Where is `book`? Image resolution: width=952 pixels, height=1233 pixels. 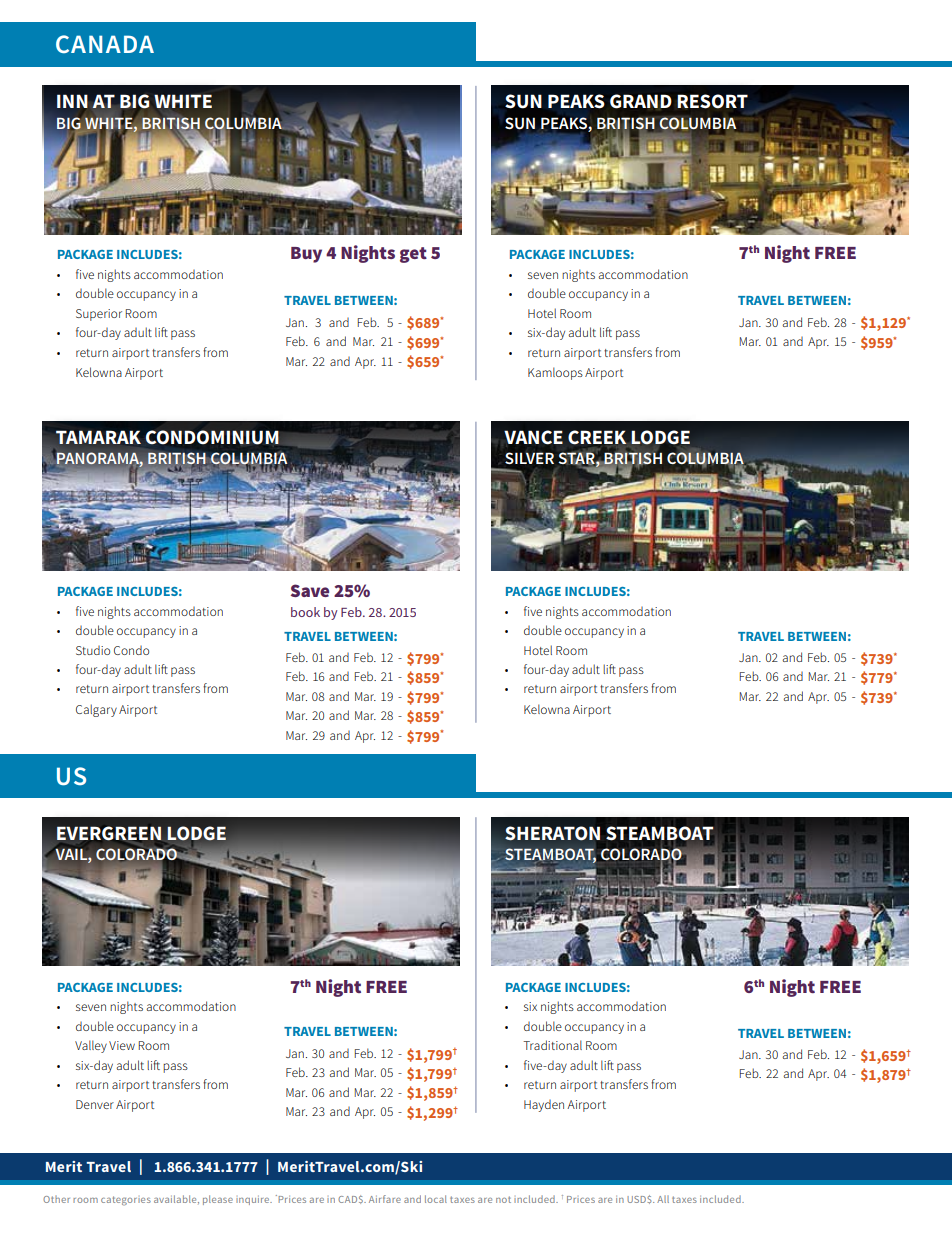 book is located at coordinates (305, 612).
